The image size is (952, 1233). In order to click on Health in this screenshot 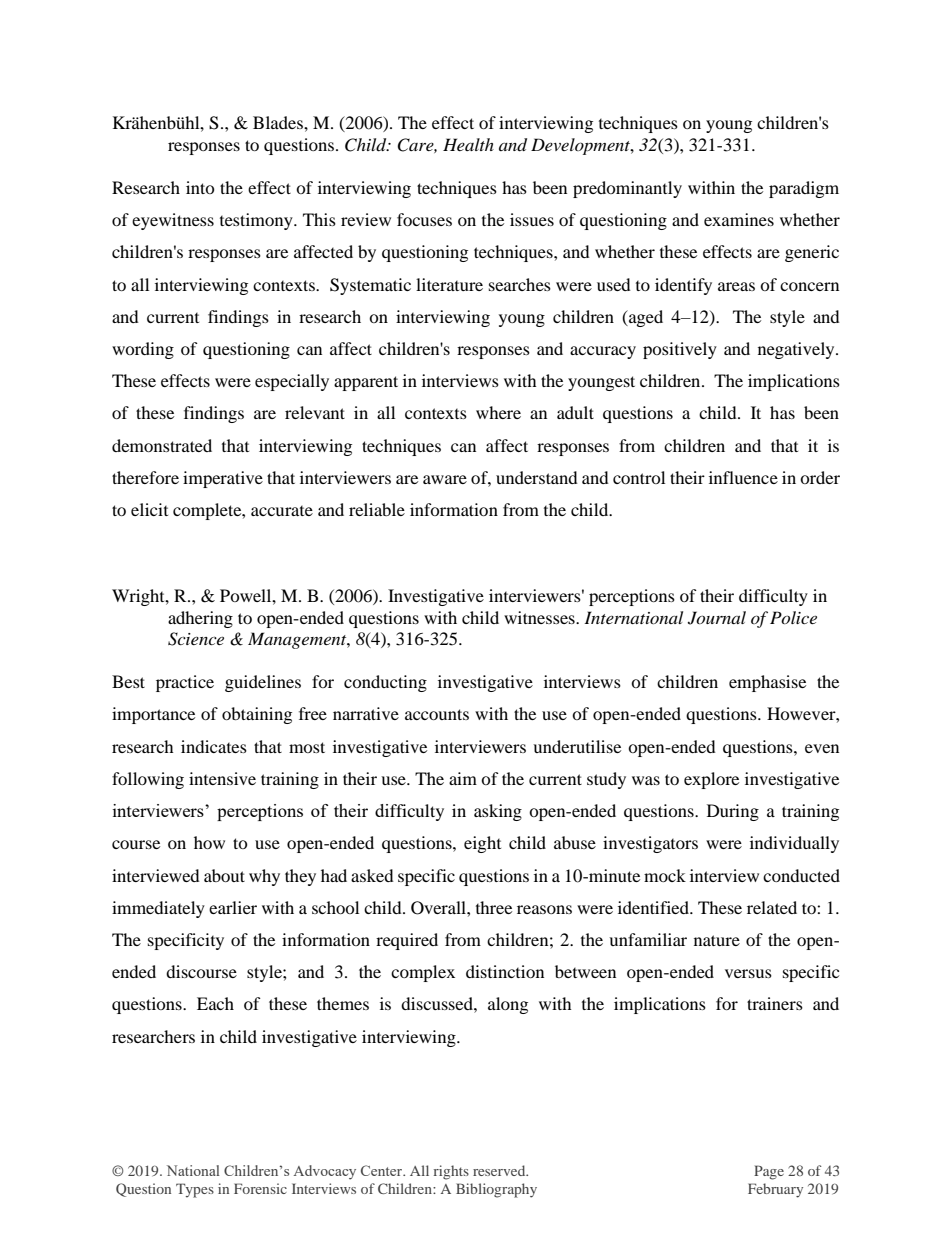, I will do `click(468, 144)`.
